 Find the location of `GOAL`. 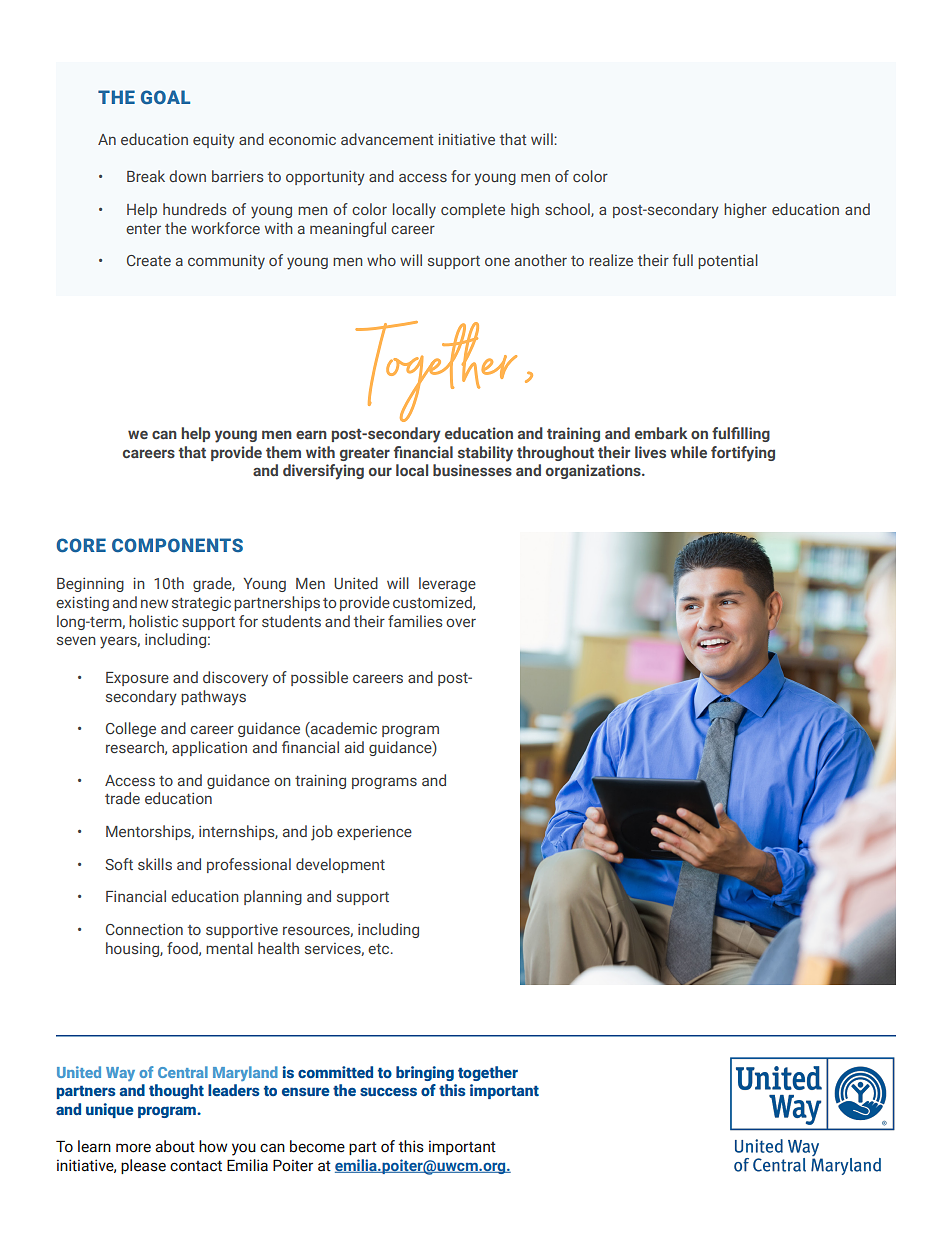

GOAL is located at coordinates (165, 97).
